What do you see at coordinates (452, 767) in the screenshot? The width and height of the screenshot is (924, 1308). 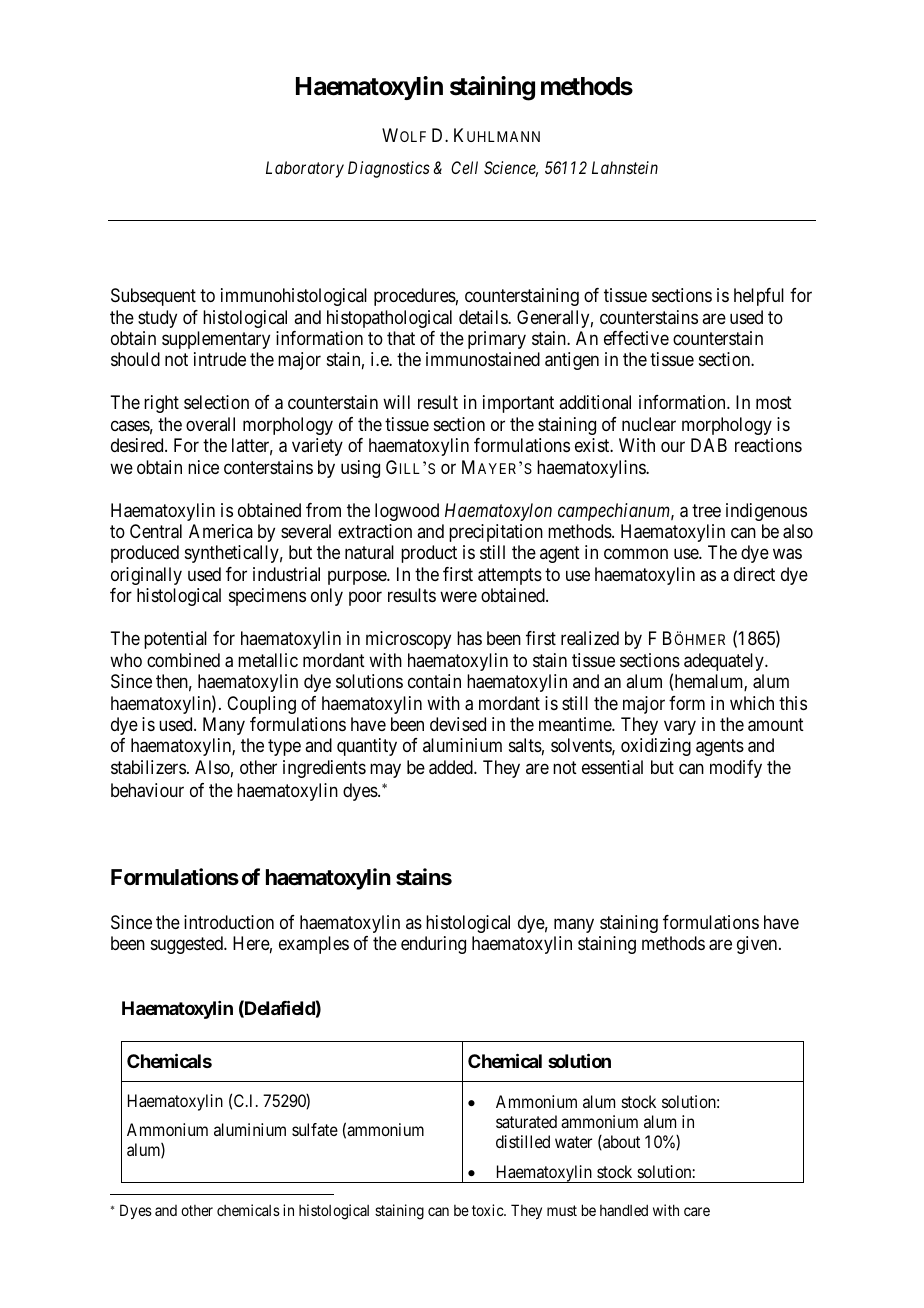 I see `added` at bounding box center [452, 767].
